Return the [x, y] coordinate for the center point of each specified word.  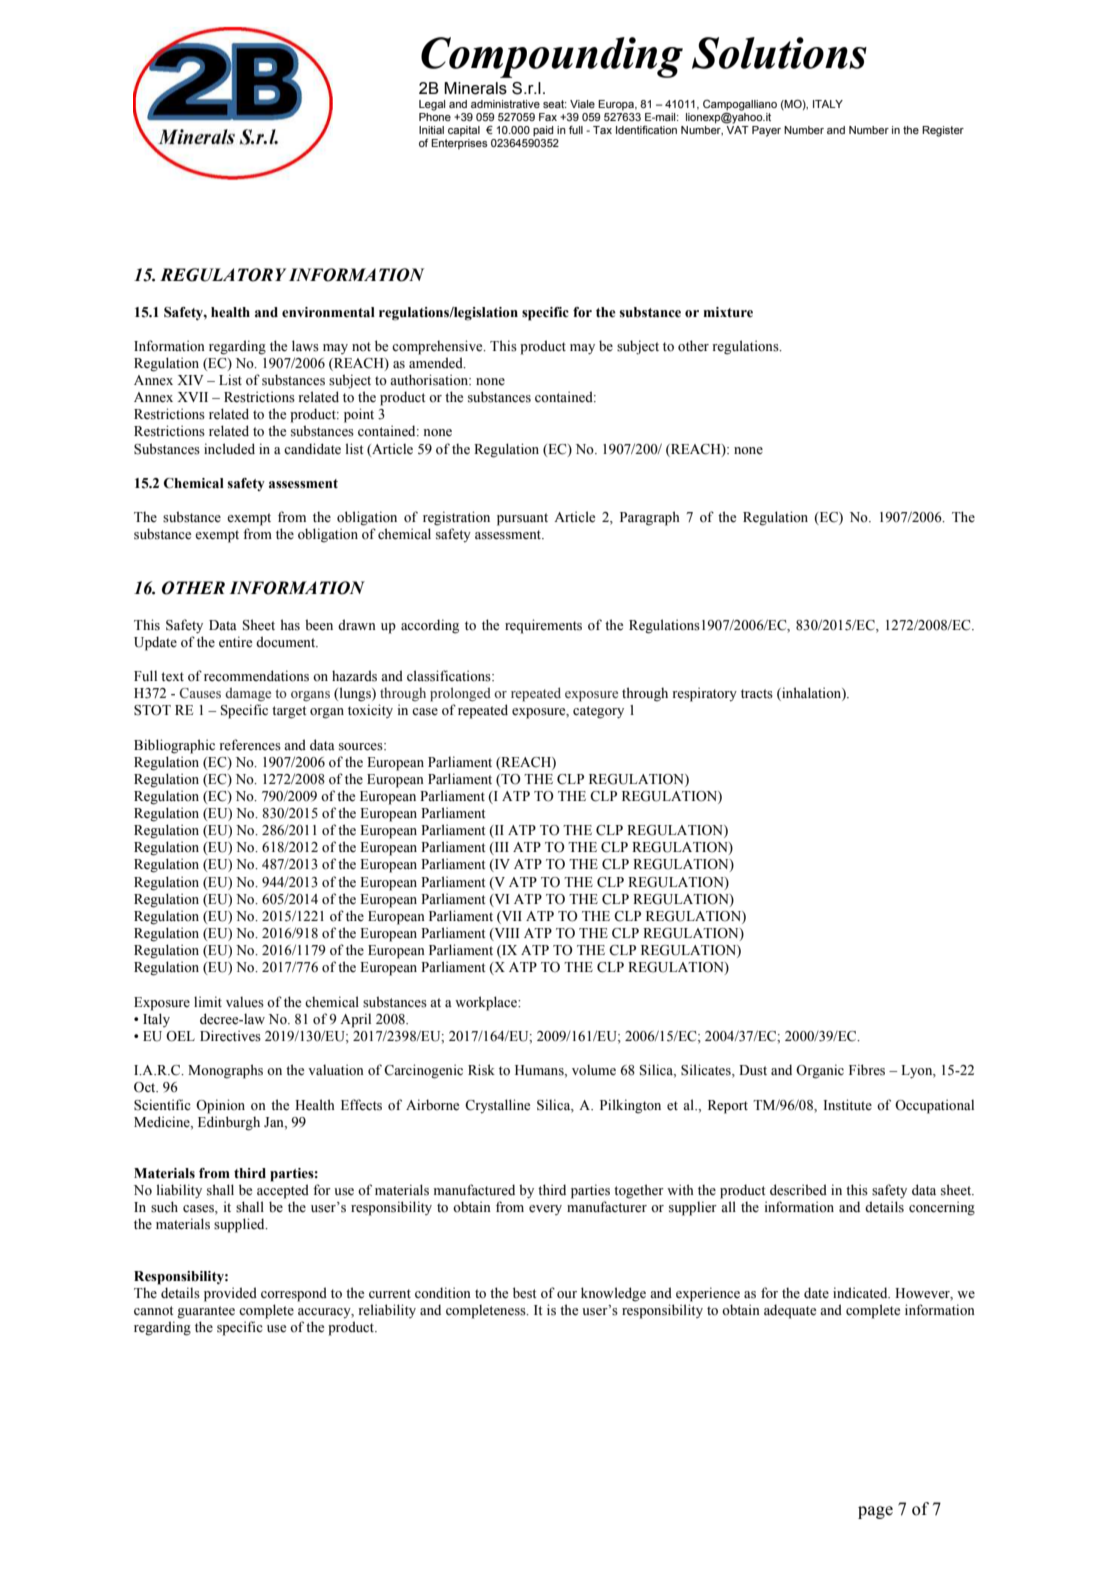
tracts [757, 694]
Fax [548, 117]
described [798, 1190]
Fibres [867, 1070]
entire [235, 642]
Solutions [779, 53]
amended [437, 363]
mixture [728, 312]
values [245, 1002]
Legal [432, 105]
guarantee [206, 1312]
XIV [190, 380]
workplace [487, 1003]
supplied [240, 1225]
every [545, 1210]
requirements [543, 626]
